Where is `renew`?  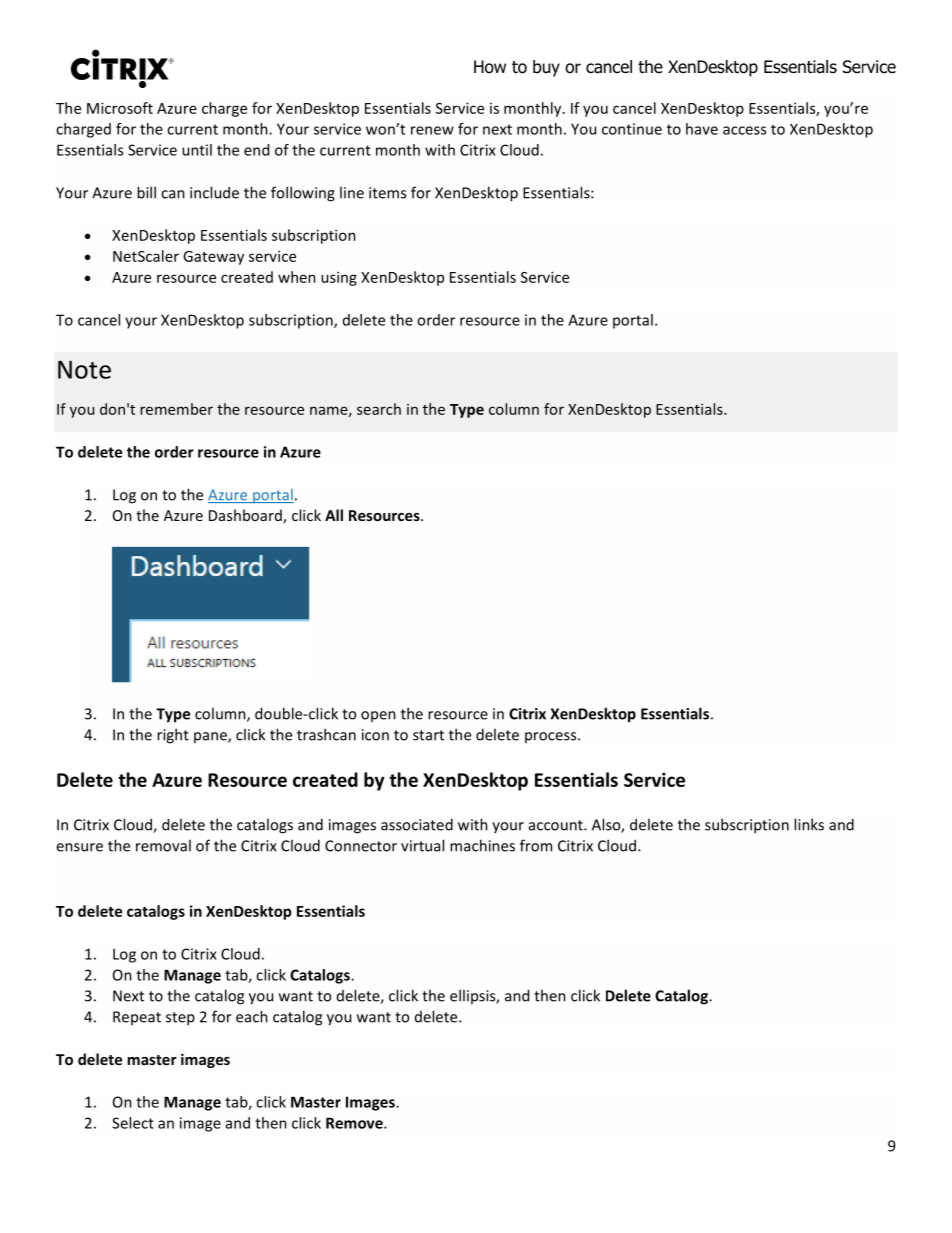 renew is located at coordinates (432, 130).
